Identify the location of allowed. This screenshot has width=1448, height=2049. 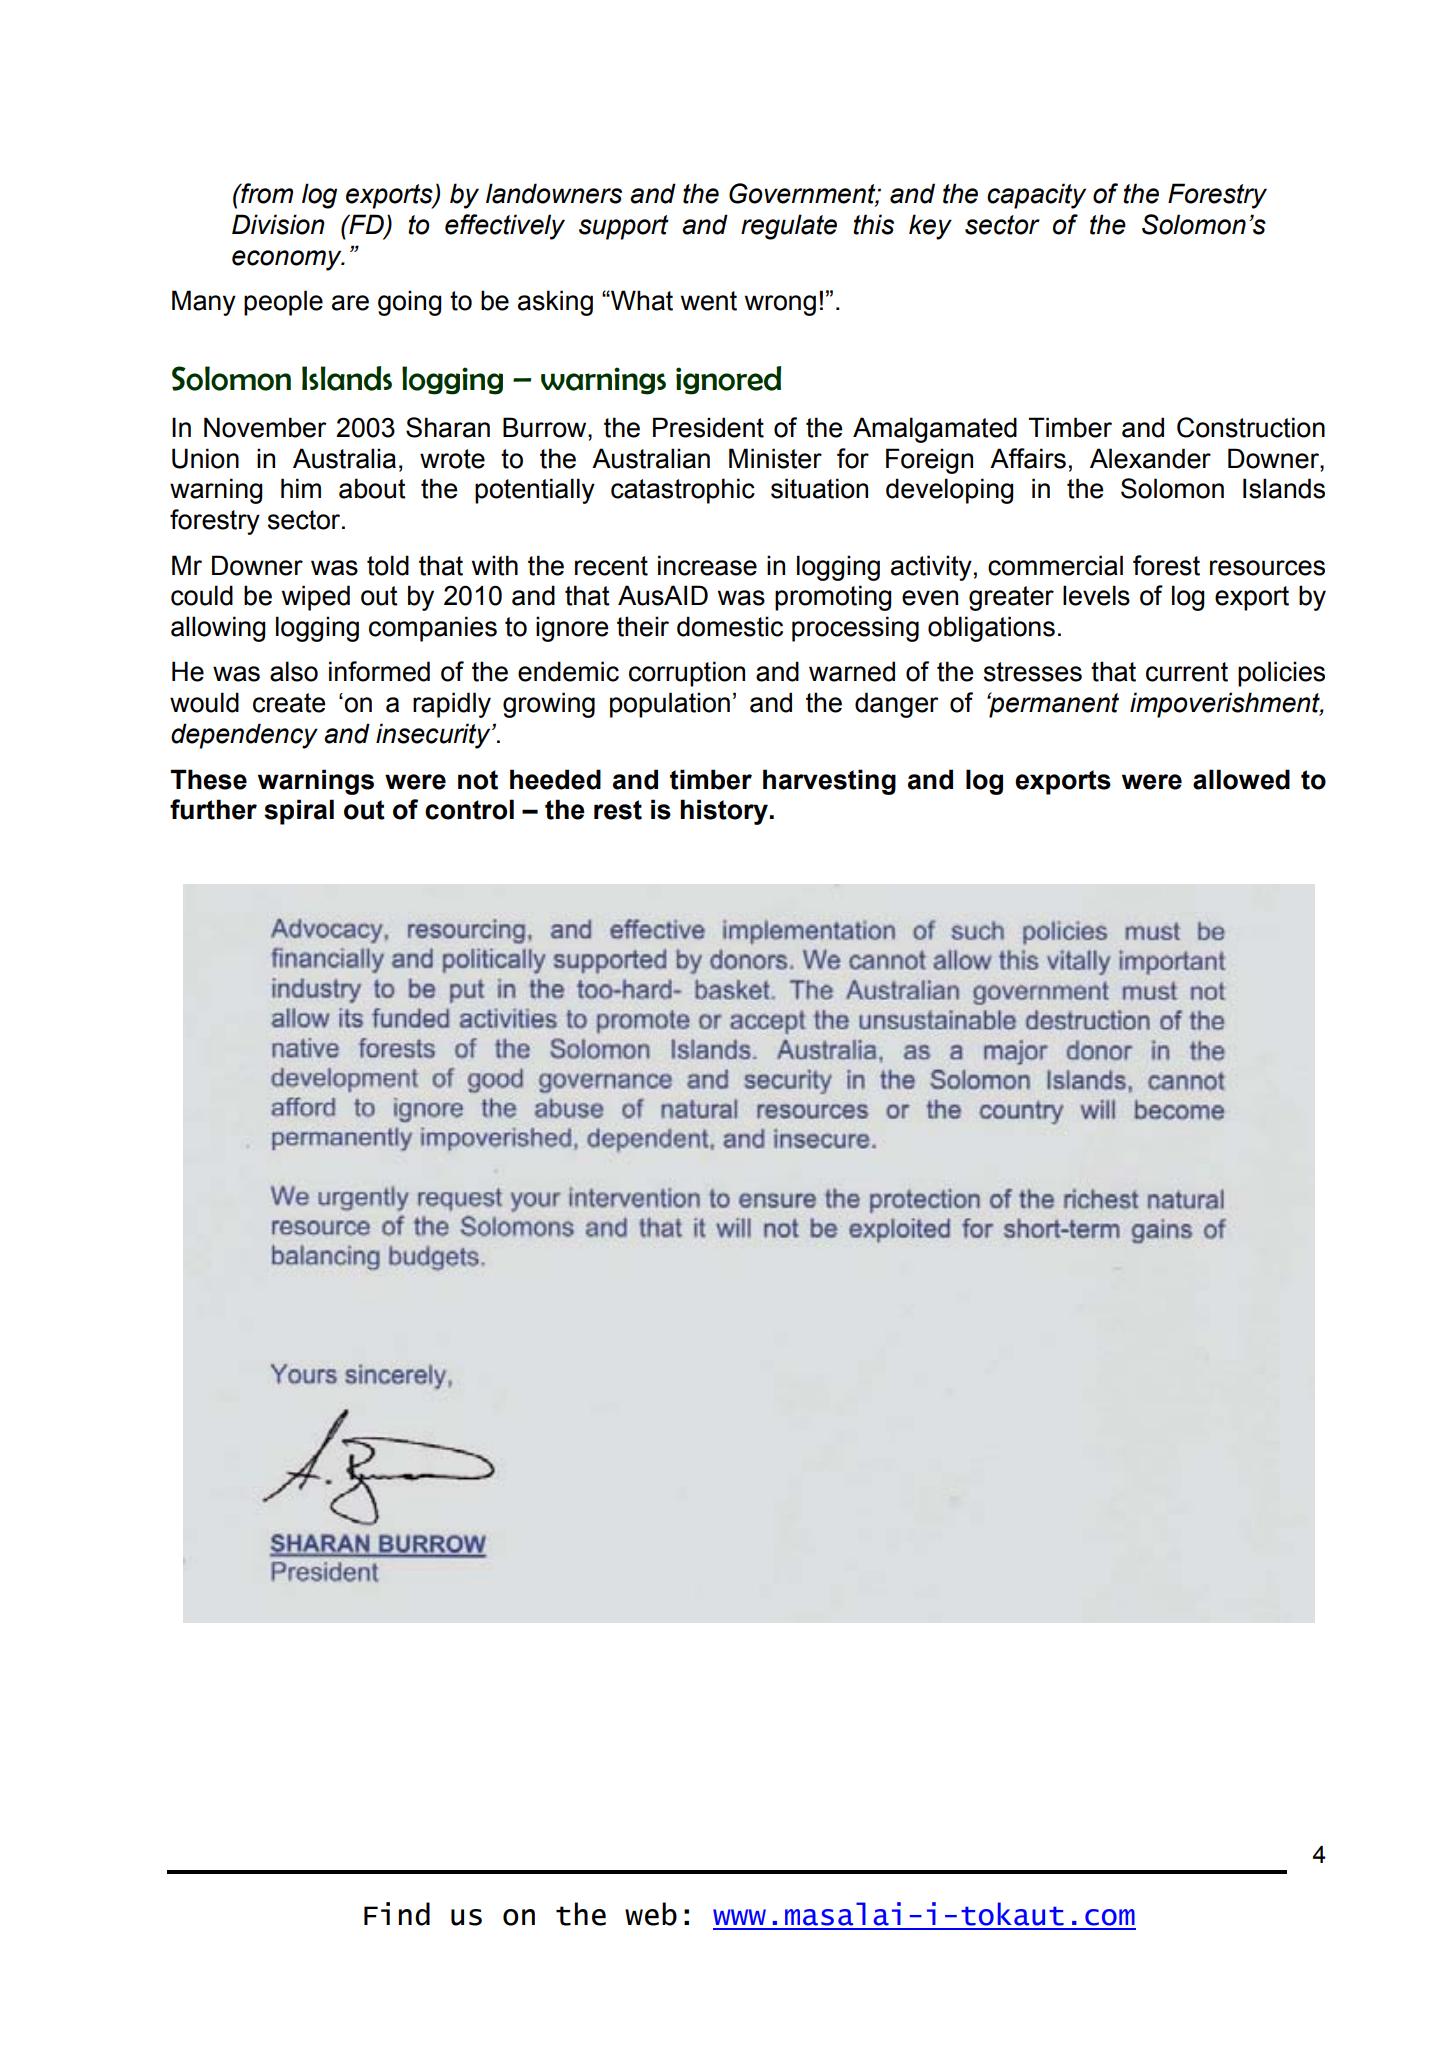
(1241, 779).
